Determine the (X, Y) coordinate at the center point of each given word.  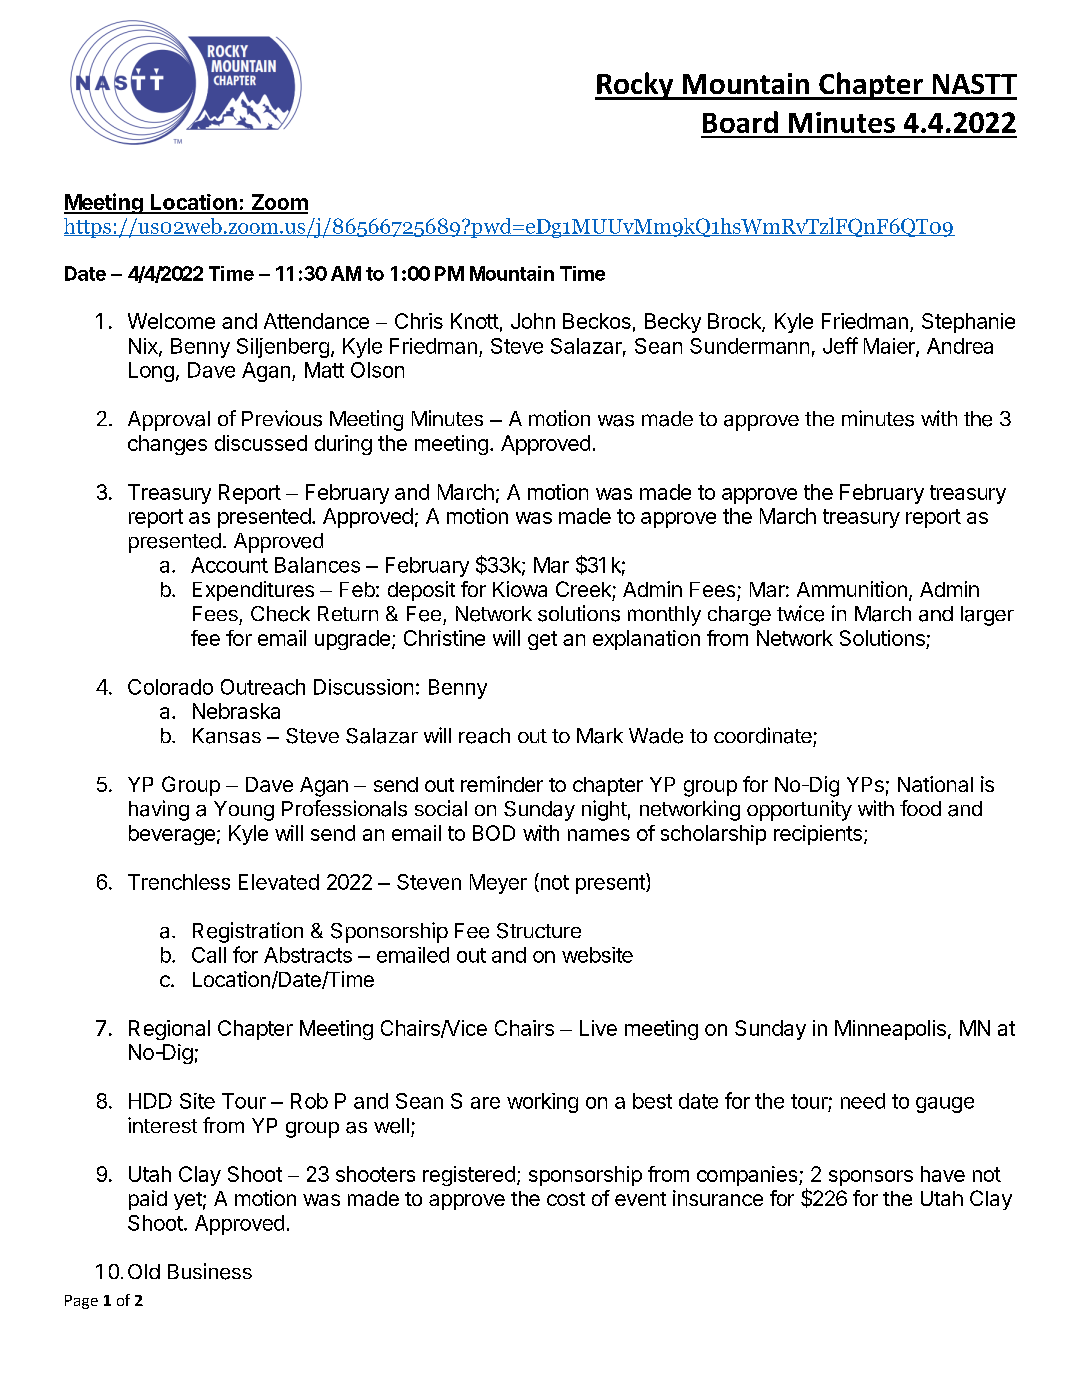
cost (566, 1199)
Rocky (635, 86)
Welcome (171, 321)
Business (210, 1271)
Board (740, 122)
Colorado (170, 687)
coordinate (763, 735)
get (542, 640)
